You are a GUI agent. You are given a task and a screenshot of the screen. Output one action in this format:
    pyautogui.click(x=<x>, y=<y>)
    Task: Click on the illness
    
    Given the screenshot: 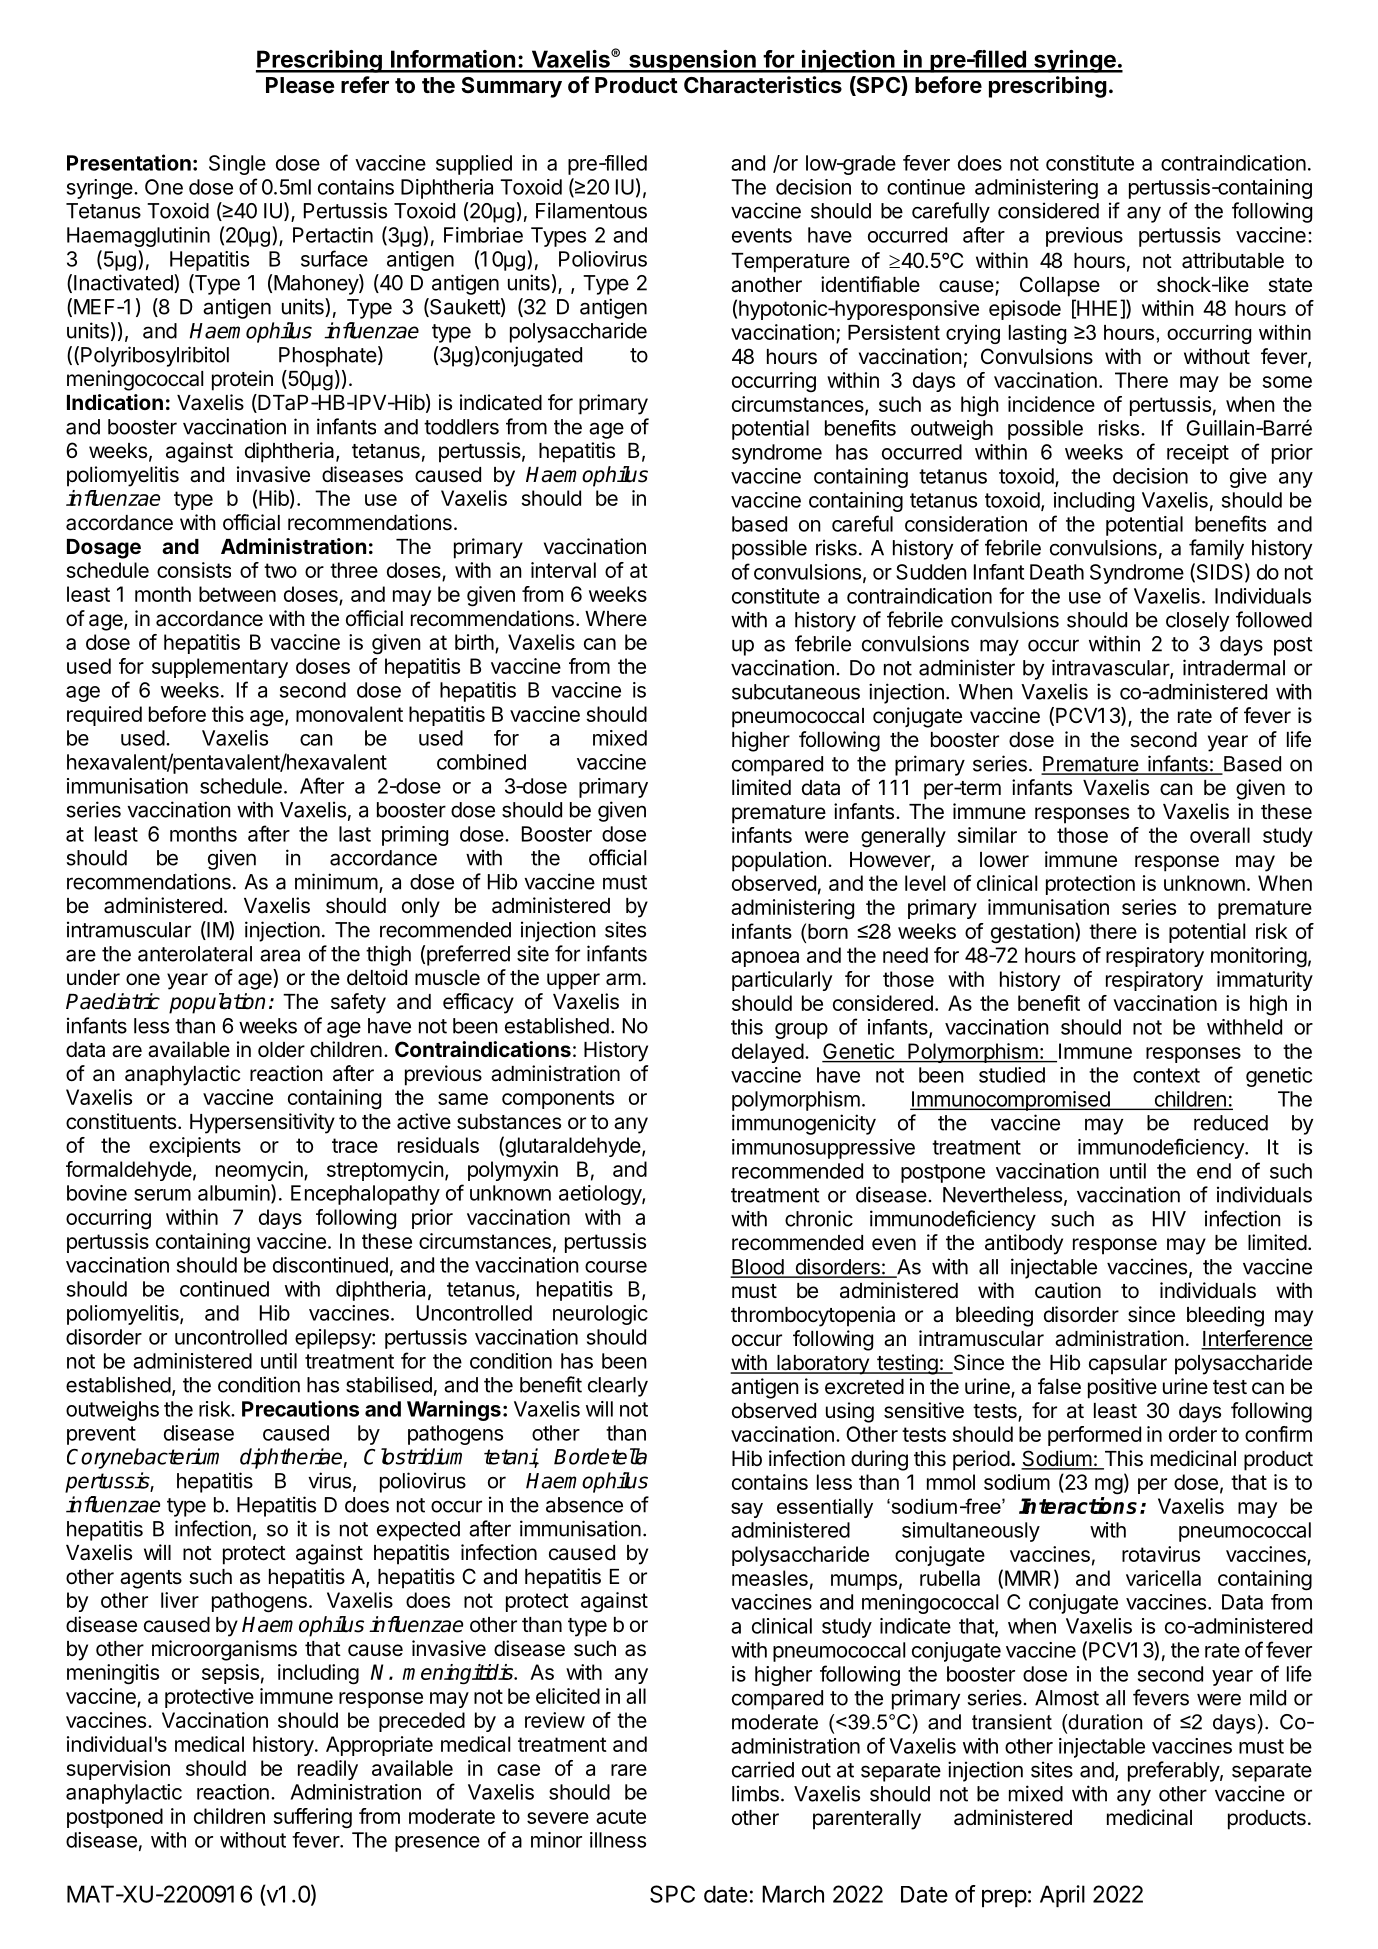 What is the action you would take?
    pyautogui.click(x=618, y=1840)
